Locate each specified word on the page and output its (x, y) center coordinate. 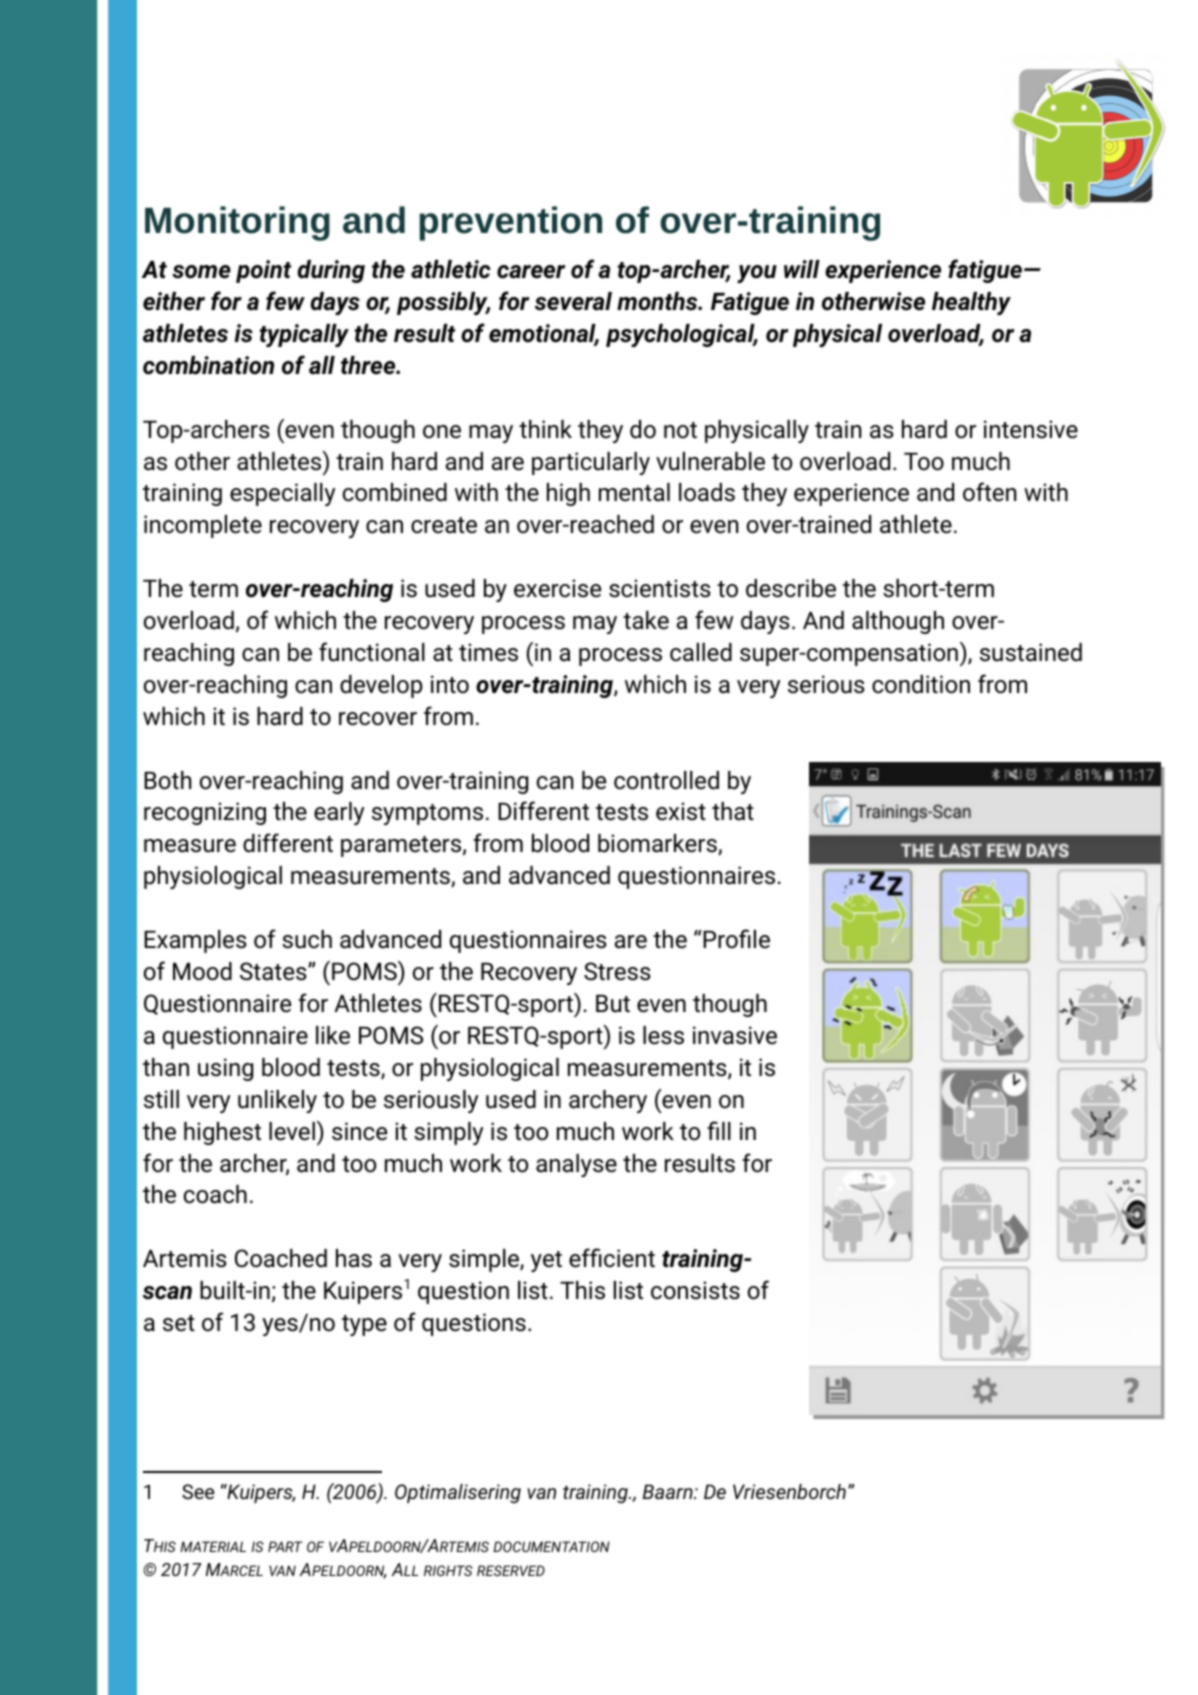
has (354, 1258)
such (307, 939)
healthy (971, 303)
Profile (735, 939)
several (573, 301)
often (989, 492)
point (264, 271)
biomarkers (658, 844)
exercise (557, 588)
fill (719, 1130)
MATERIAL (213, 1546)
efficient (612, 1258)
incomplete (203, 526)
